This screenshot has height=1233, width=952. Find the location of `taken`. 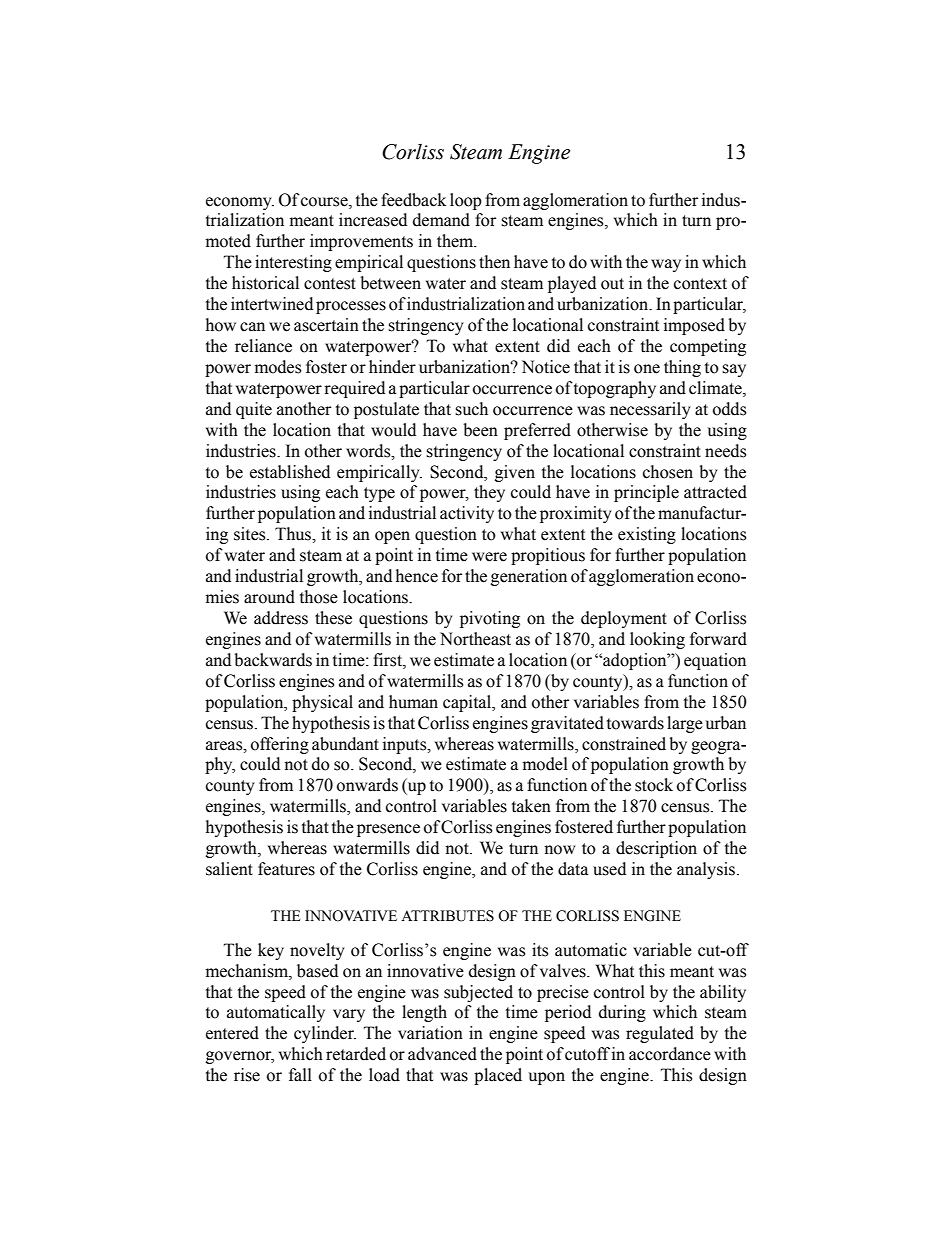

taken is located at coordinates (531, 806).
